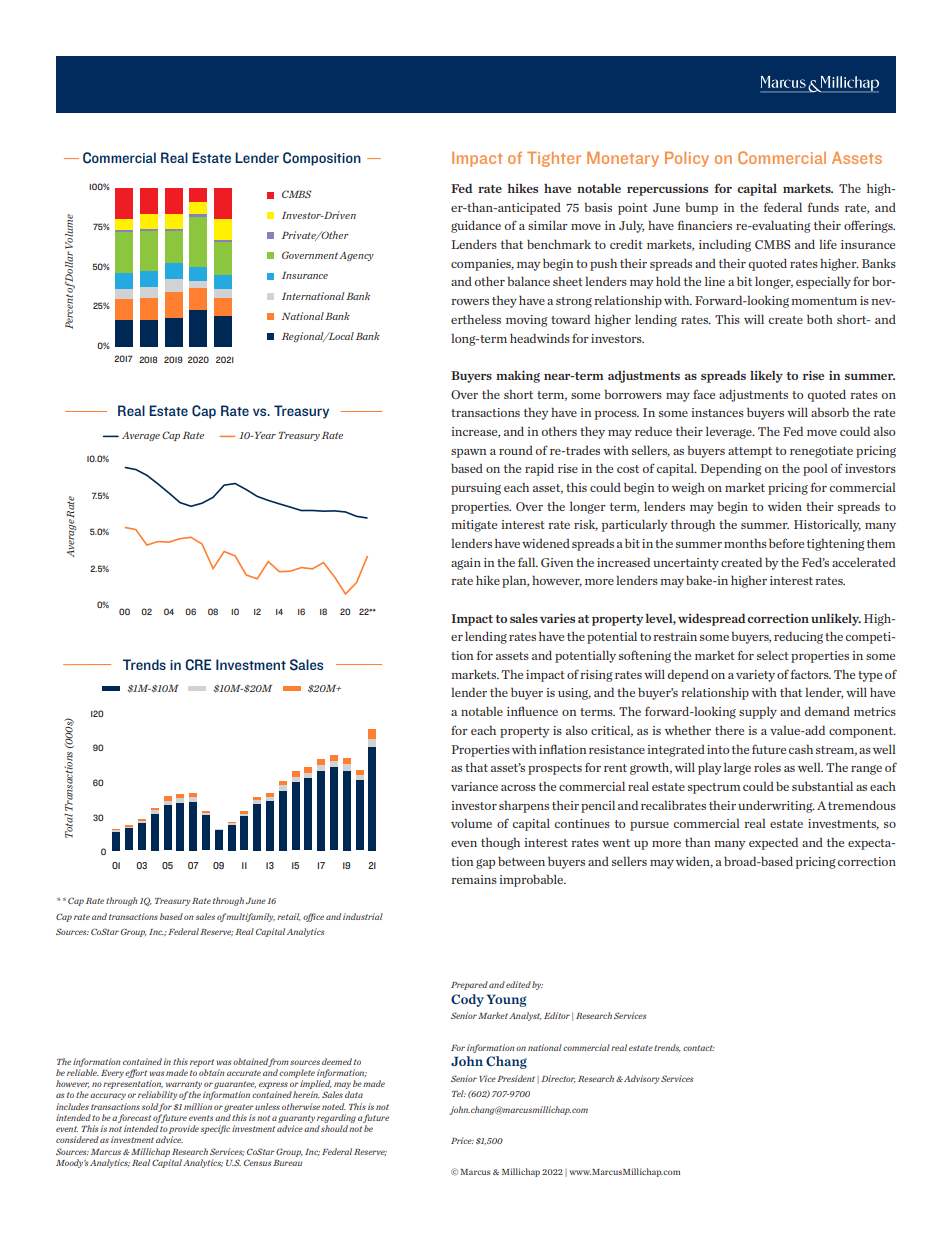 The image size is (952, 1233). What do you see at coordinates (773, 655) in the image?
I see `select` at bounding box center [773, 655].
